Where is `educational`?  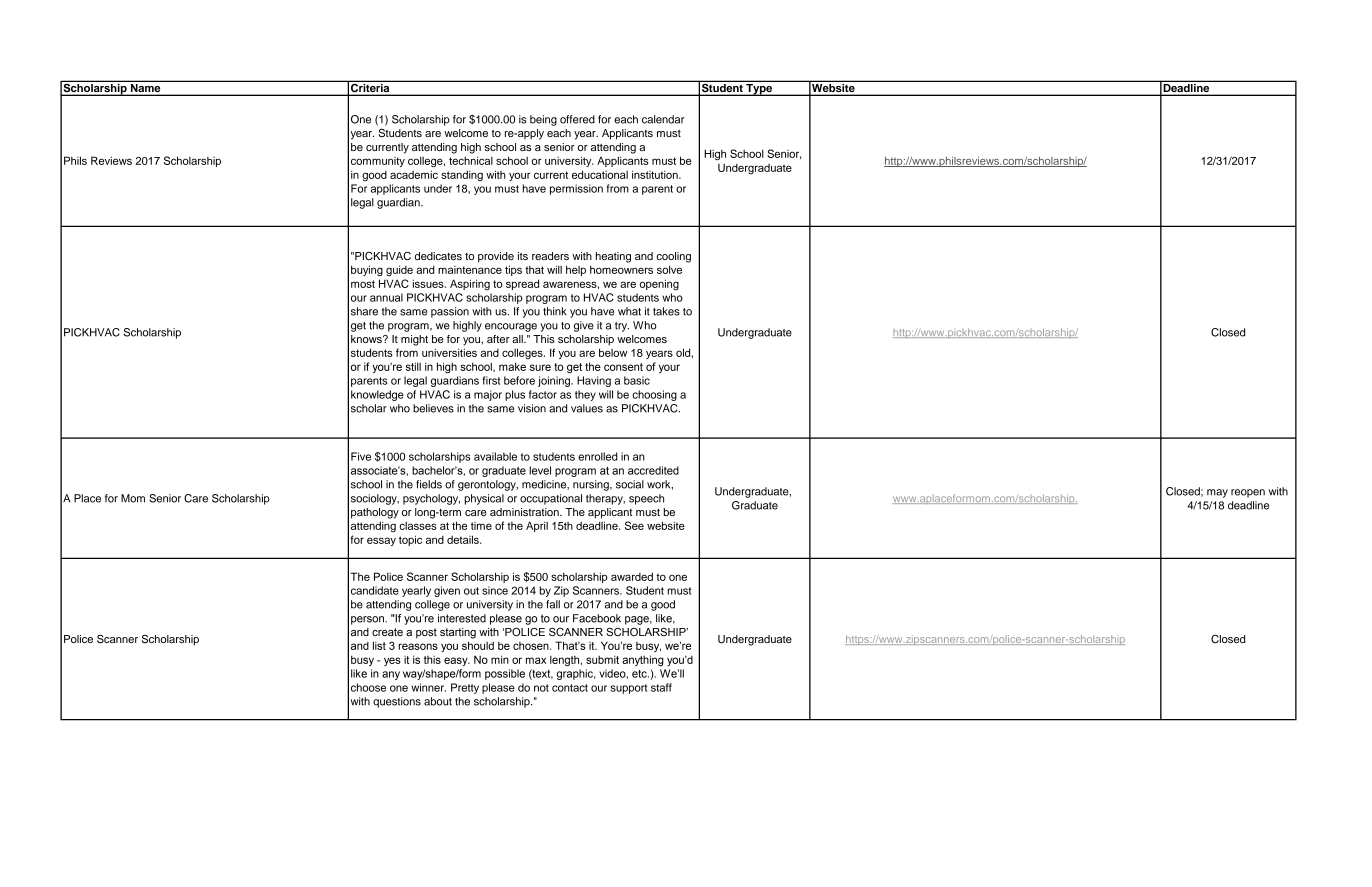
educational is located at coordinates (600, 174).
